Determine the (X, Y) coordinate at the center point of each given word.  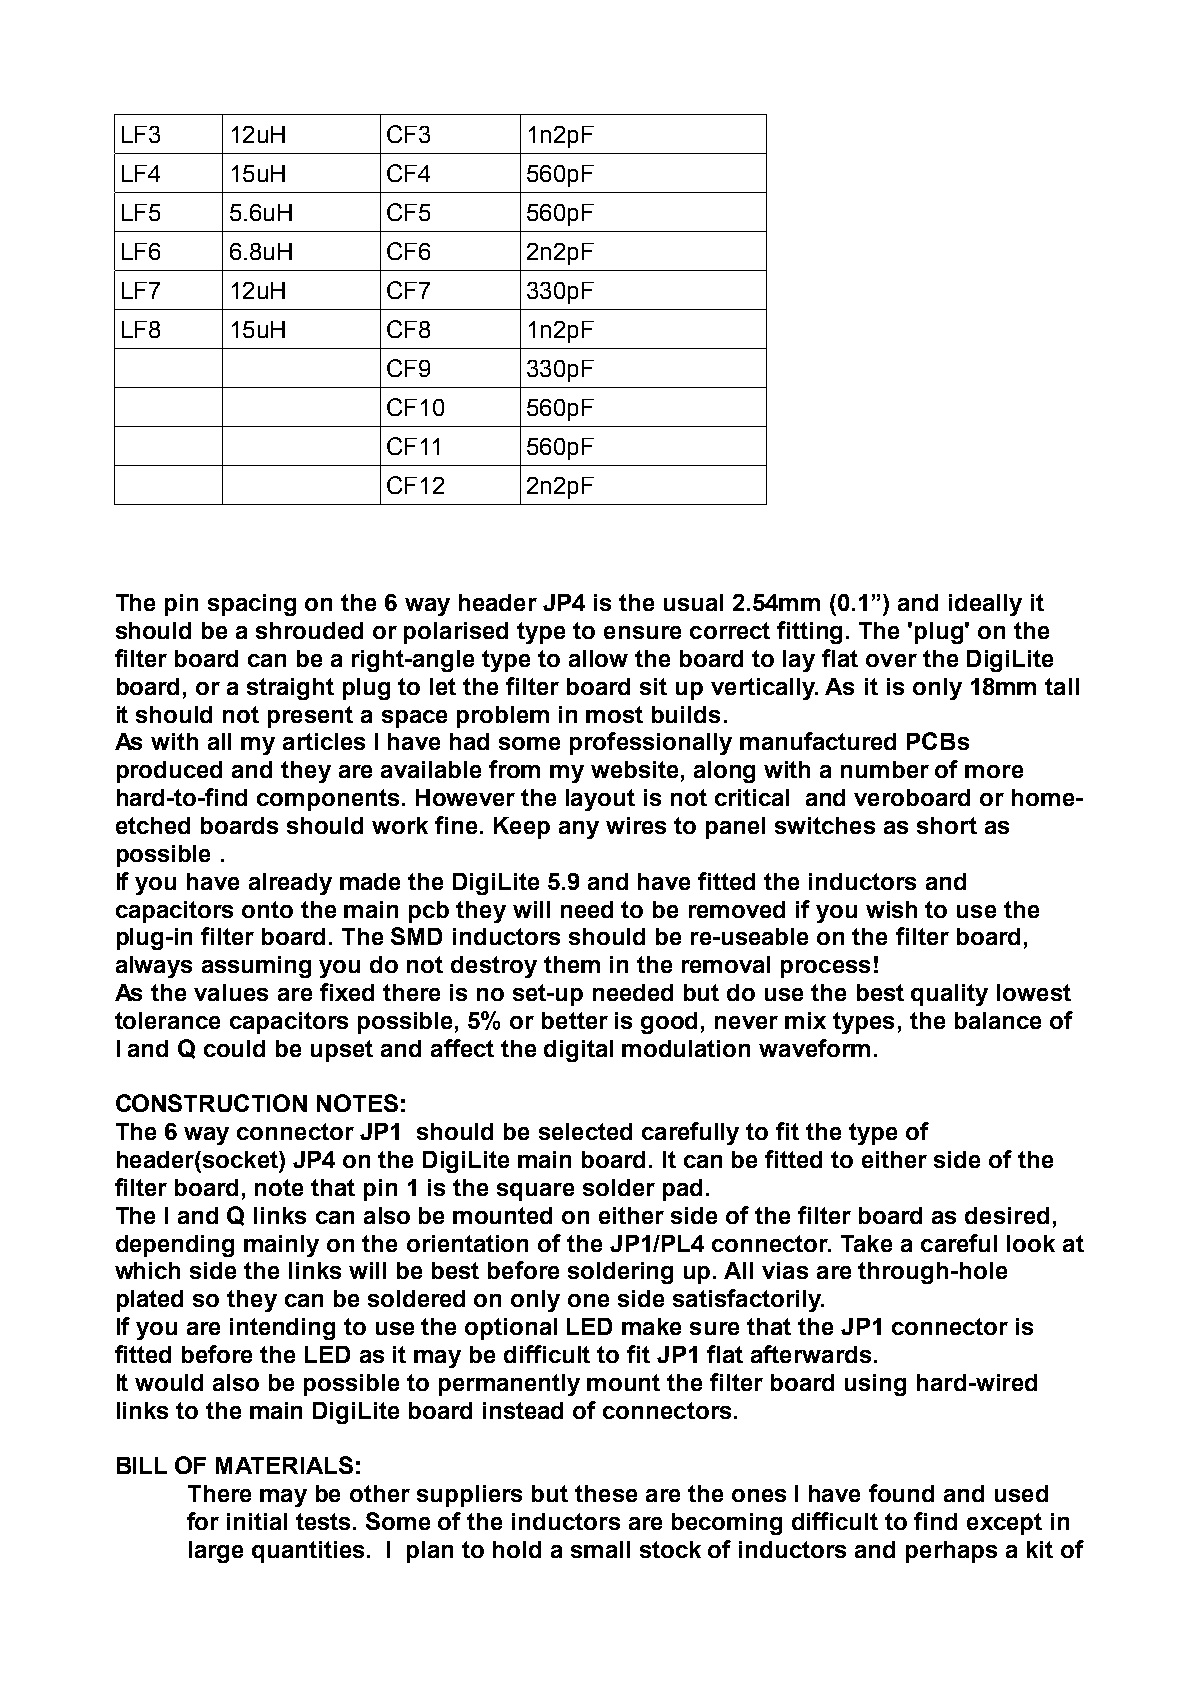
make (651, 1326)
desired (1007, 1215)
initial (257, 1521)
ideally (985, 605)
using (875, 1385)
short (947, 825)
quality (949, 995)
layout (600, 800)
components (328, 800)
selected (585, 1131)
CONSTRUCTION (211, 1103)
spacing (252, 605)
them (572, 964)
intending (282, 1329)
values (231, 992)
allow (598, 658)
